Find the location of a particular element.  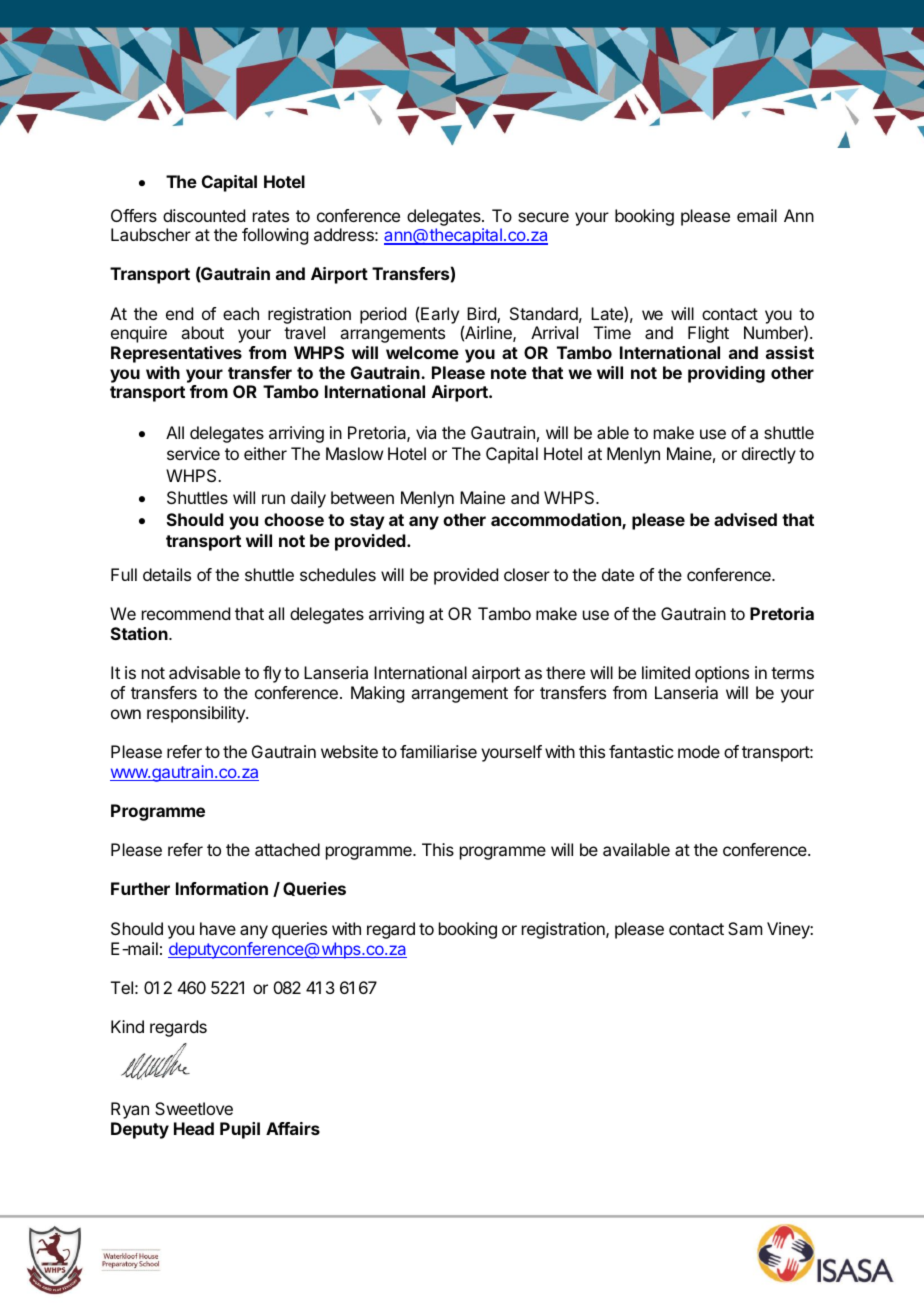

Affairs is located at coordinates (293, 1128).
